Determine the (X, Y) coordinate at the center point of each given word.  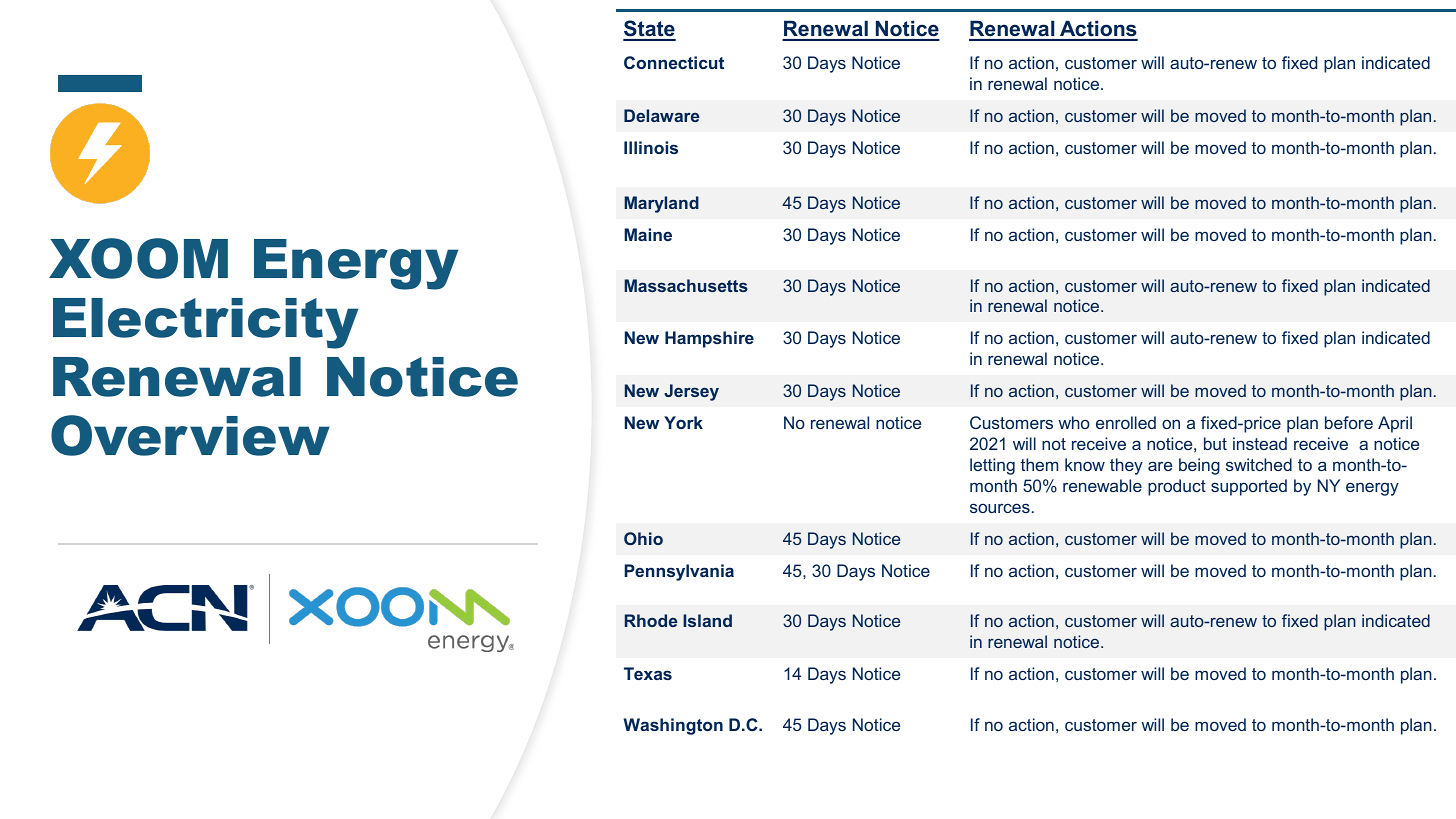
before (1349, 422)
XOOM (138, 258)
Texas (648, 673)
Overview (190, 435)
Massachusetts (686, 285)
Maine (648, 234)
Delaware (662, 115)
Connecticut (674, 62)
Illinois (651, 147)
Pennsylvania (679, 572)
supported (1249, 487)
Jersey (691, 392)
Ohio (643, 538)
